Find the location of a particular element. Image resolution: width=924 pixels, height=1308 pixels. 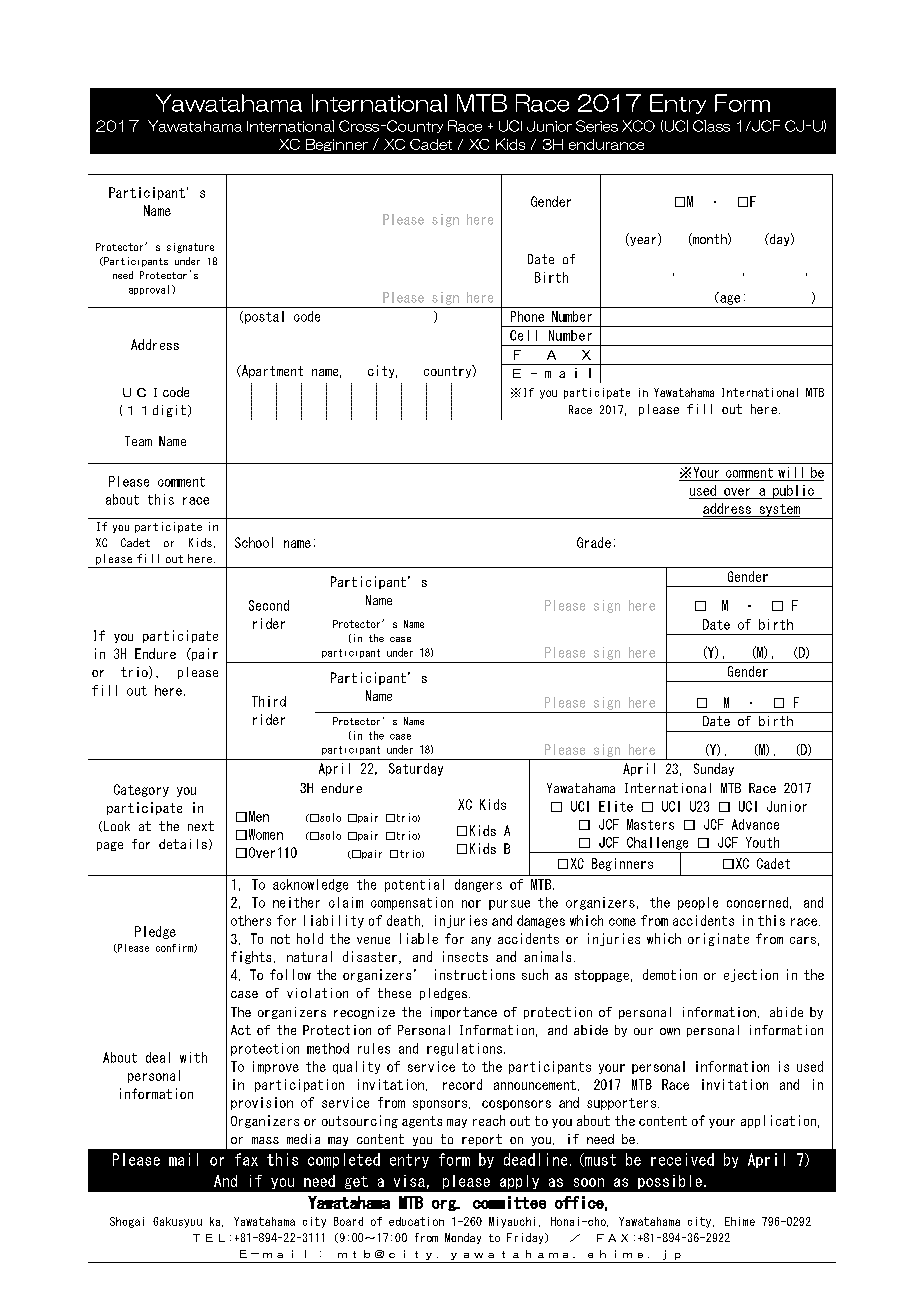

any is located at coordinates (481, 941).
